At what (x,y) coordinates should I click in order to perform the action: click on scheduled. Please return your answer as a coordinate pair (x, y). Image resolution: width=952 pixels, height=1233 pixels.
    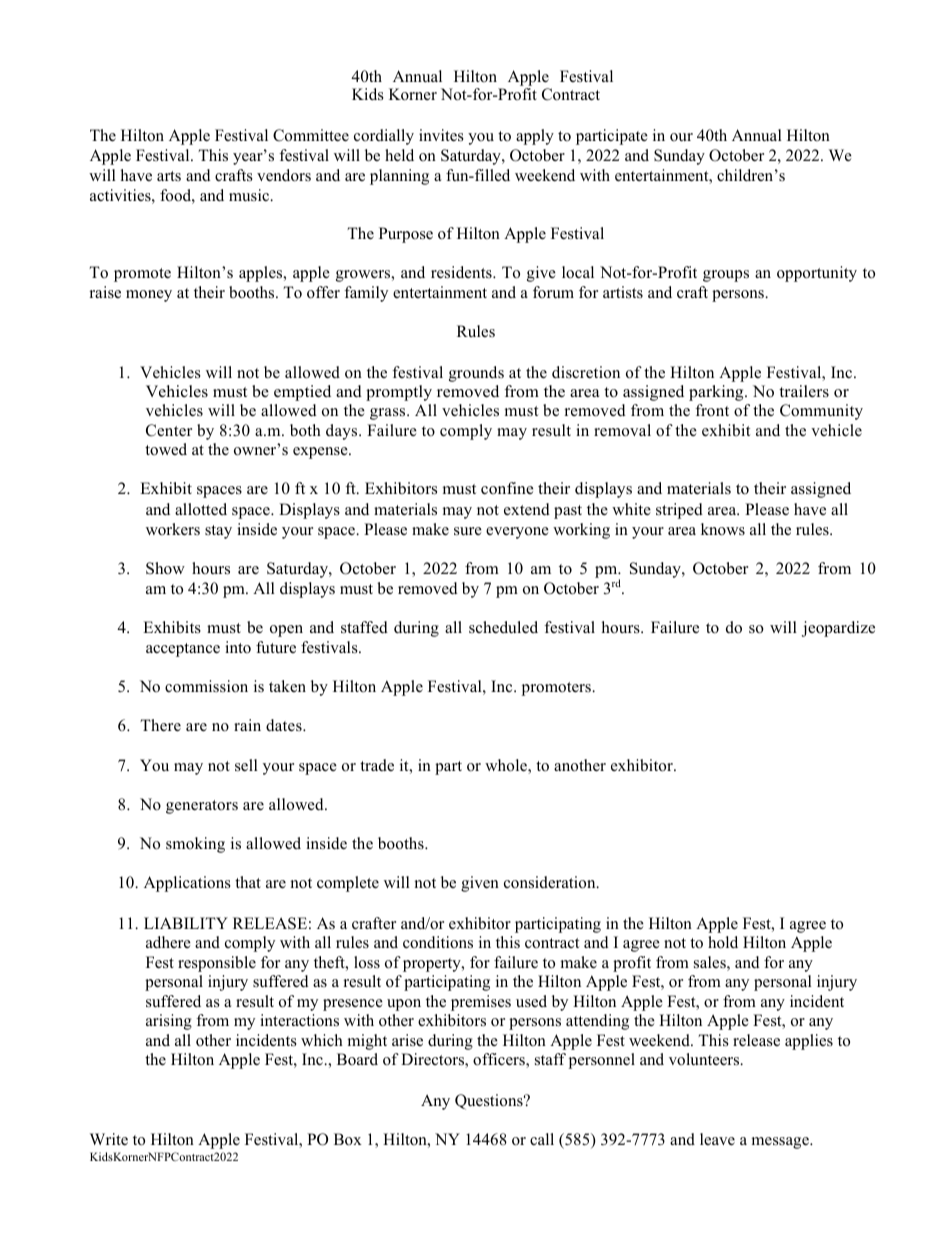
    Looking at the image, I should click on (503, 627).
